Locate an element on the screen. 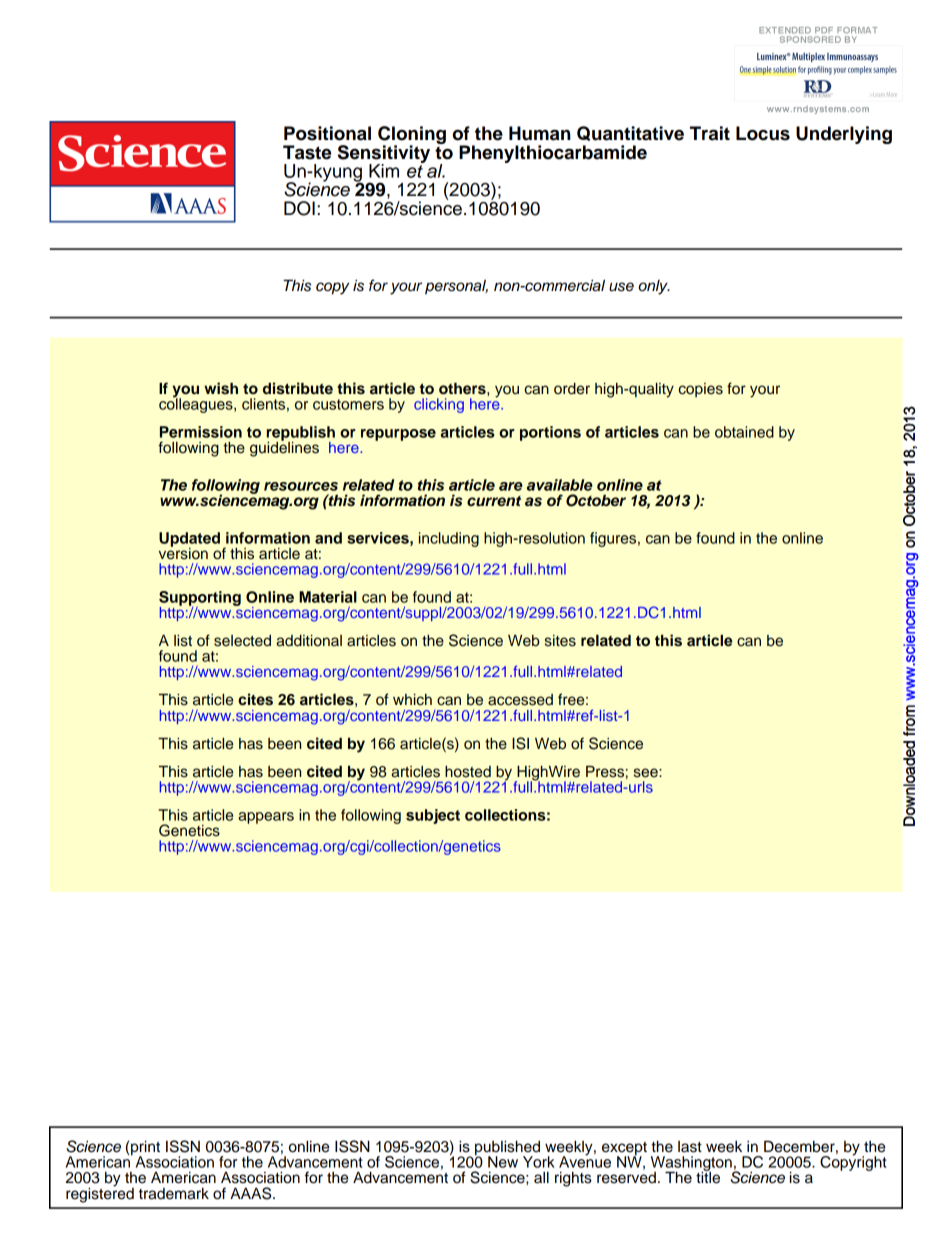  obtained is located at coordinates (744, 432).
